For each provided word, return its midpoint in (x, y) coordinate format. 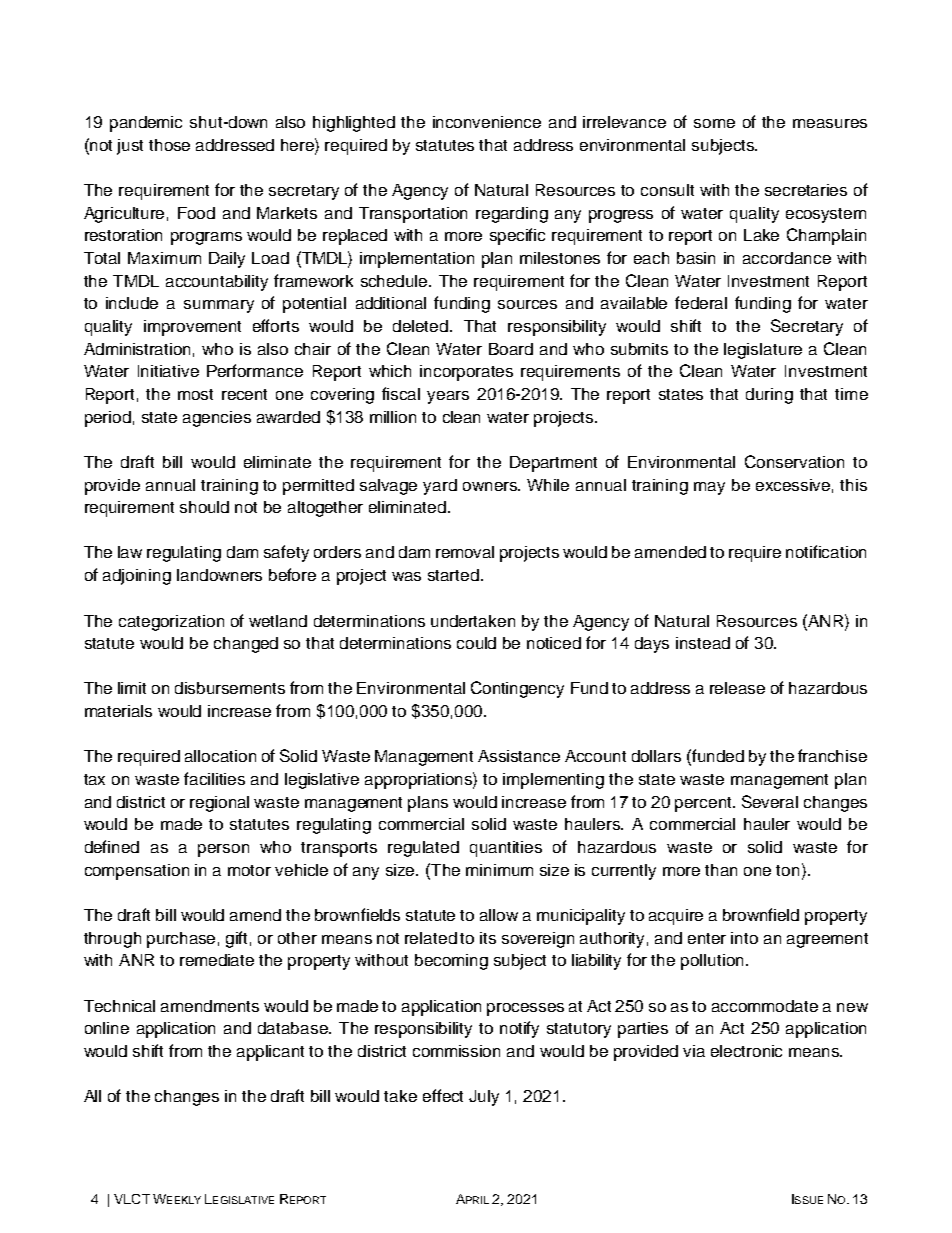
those (169, 145)
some (714, 123)
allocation (220, 756)
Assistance (519, 756)
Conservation (794, 461)
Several (770, 801)
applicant (270, 1053)
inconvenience (487, 122)
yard (440, 487)
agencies (217, 419)
